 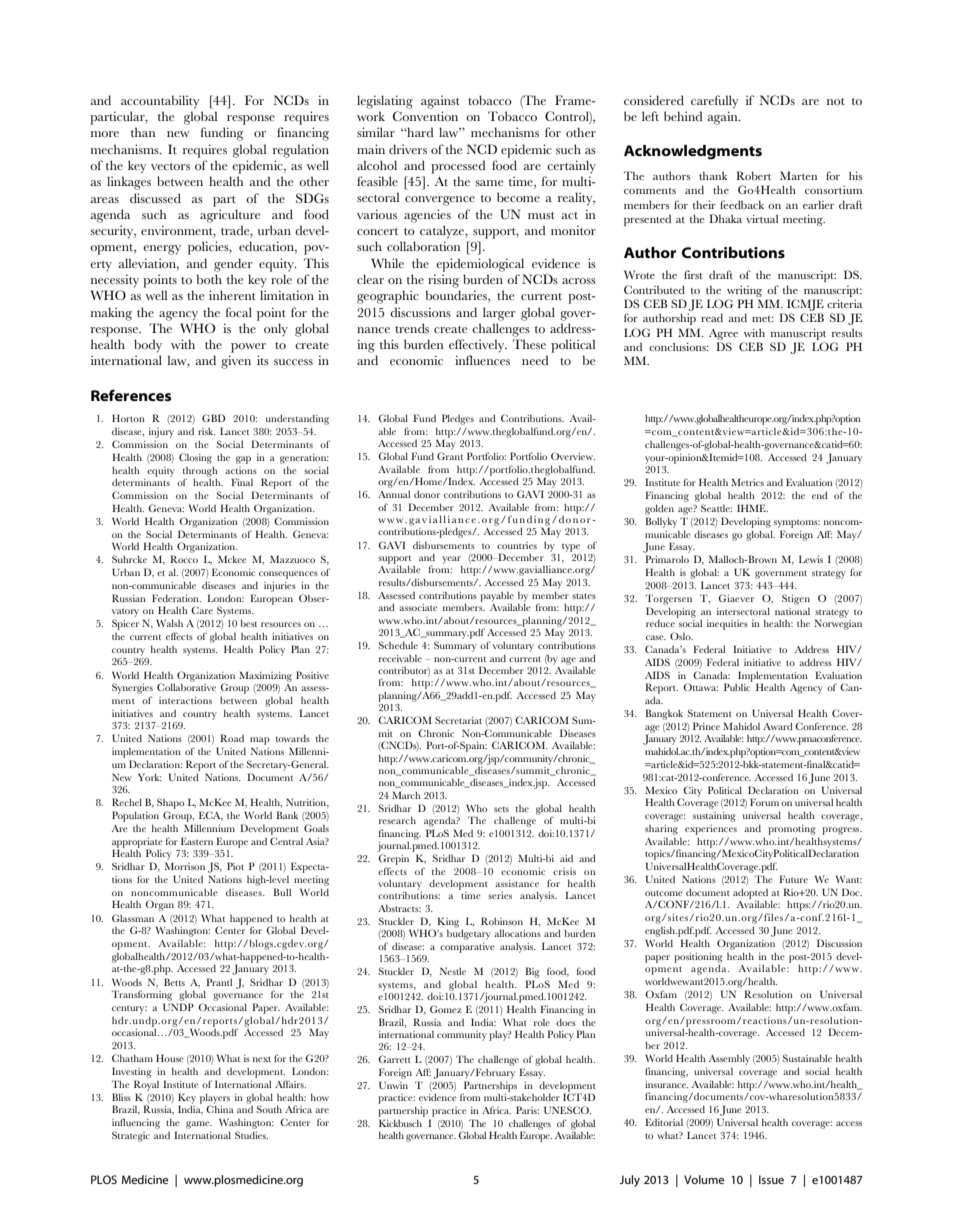 What do you see at coordinates (170, 166) in the screenshot?
I see `vectors` at bounding box center [170, 166].
